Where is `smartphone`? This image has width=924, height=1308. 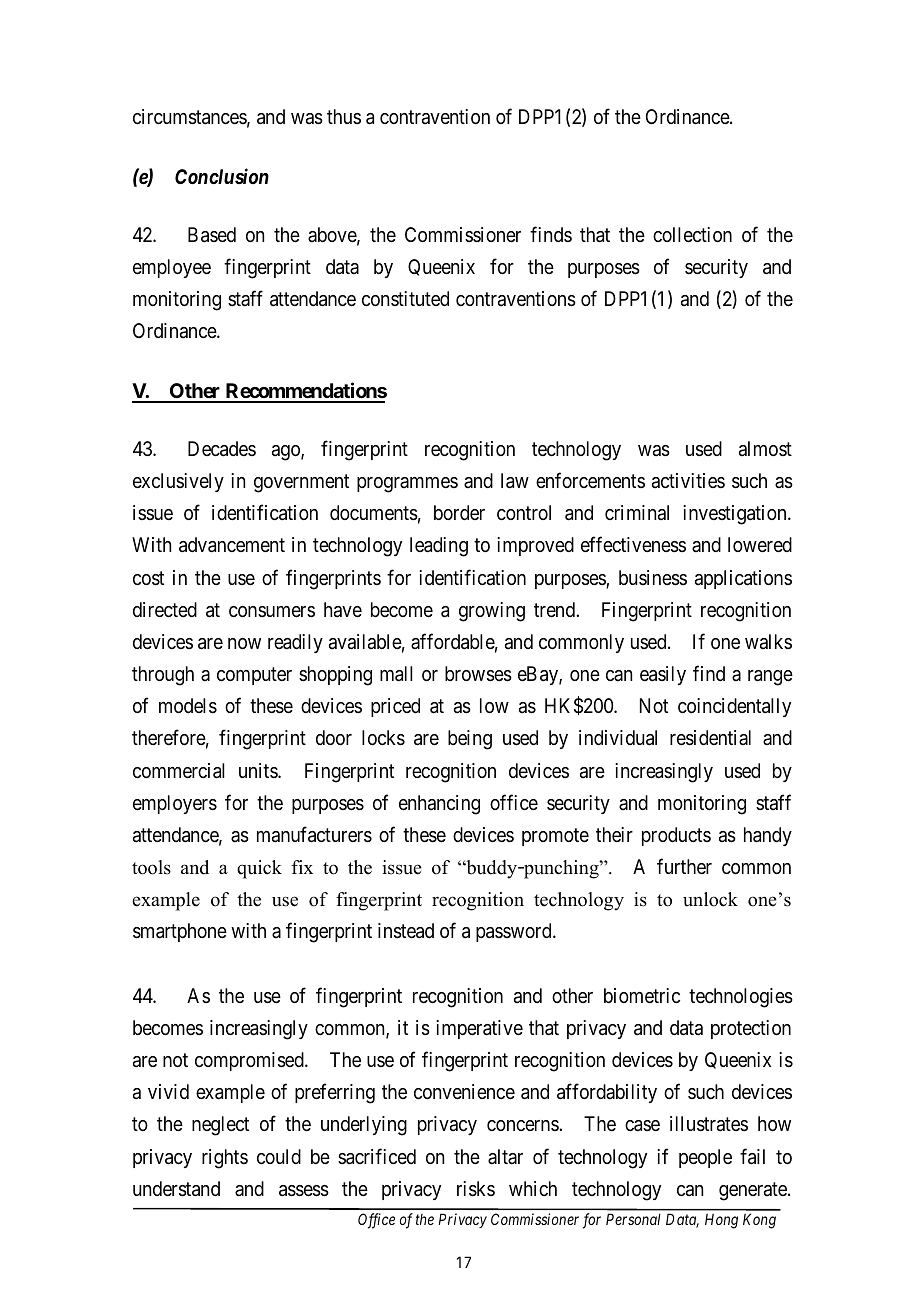 smartphone is located at coordinates (180, 932).
